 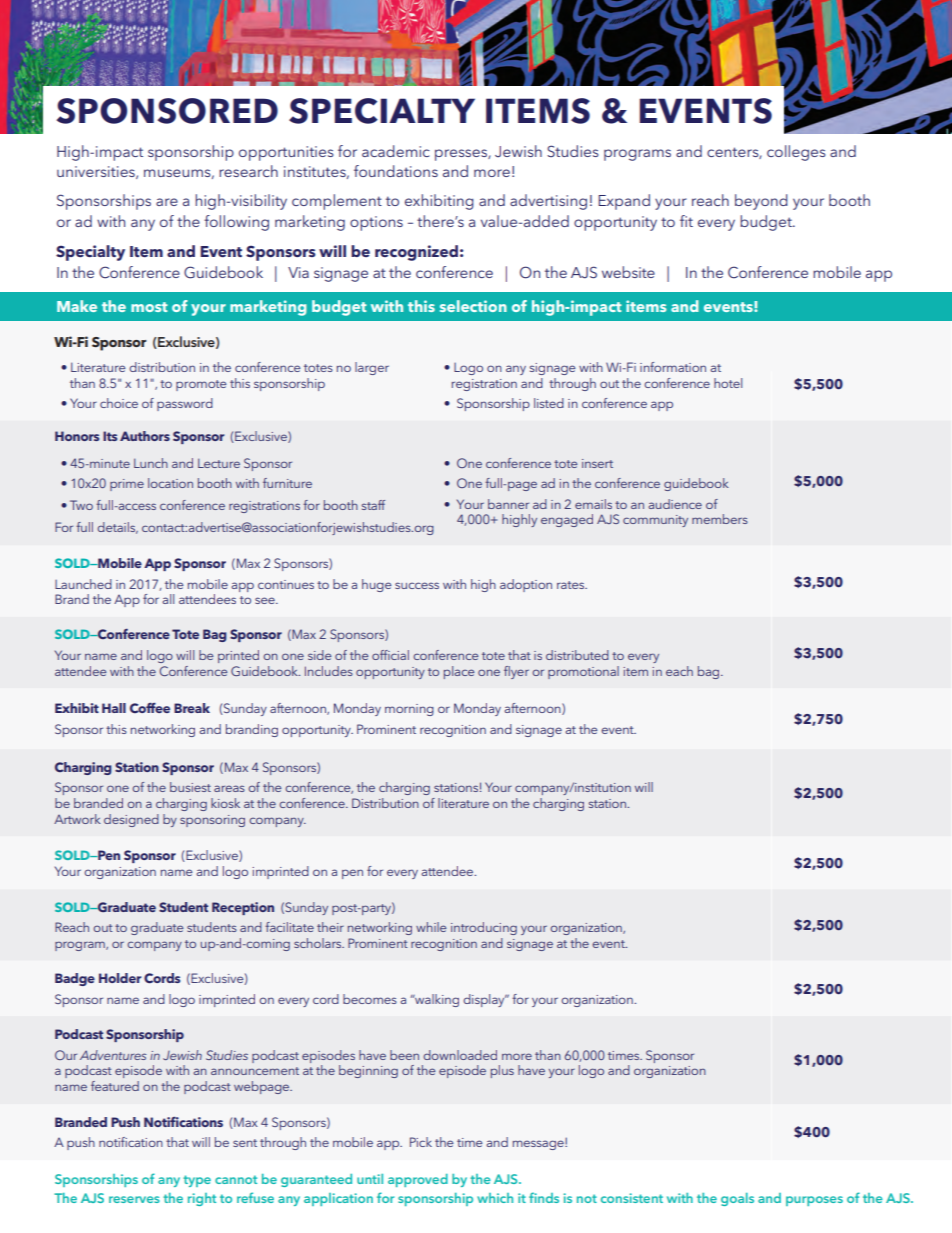 I want to click on approved, so click(x=418, y=1180).
